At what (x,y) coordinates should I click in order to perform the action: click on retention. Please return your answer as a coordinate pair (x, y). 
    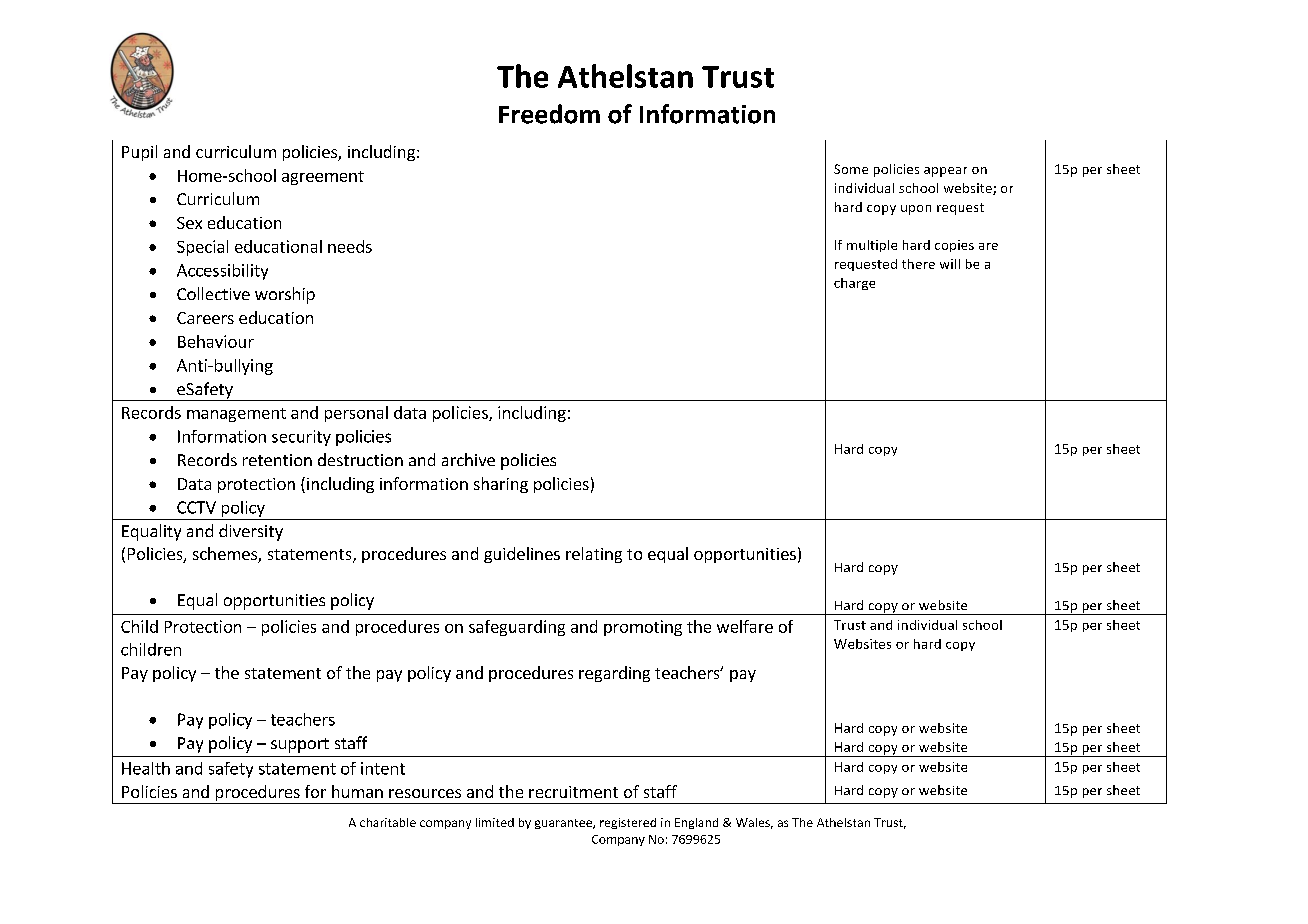
    Looking at the image, I should click on (277, 460).
